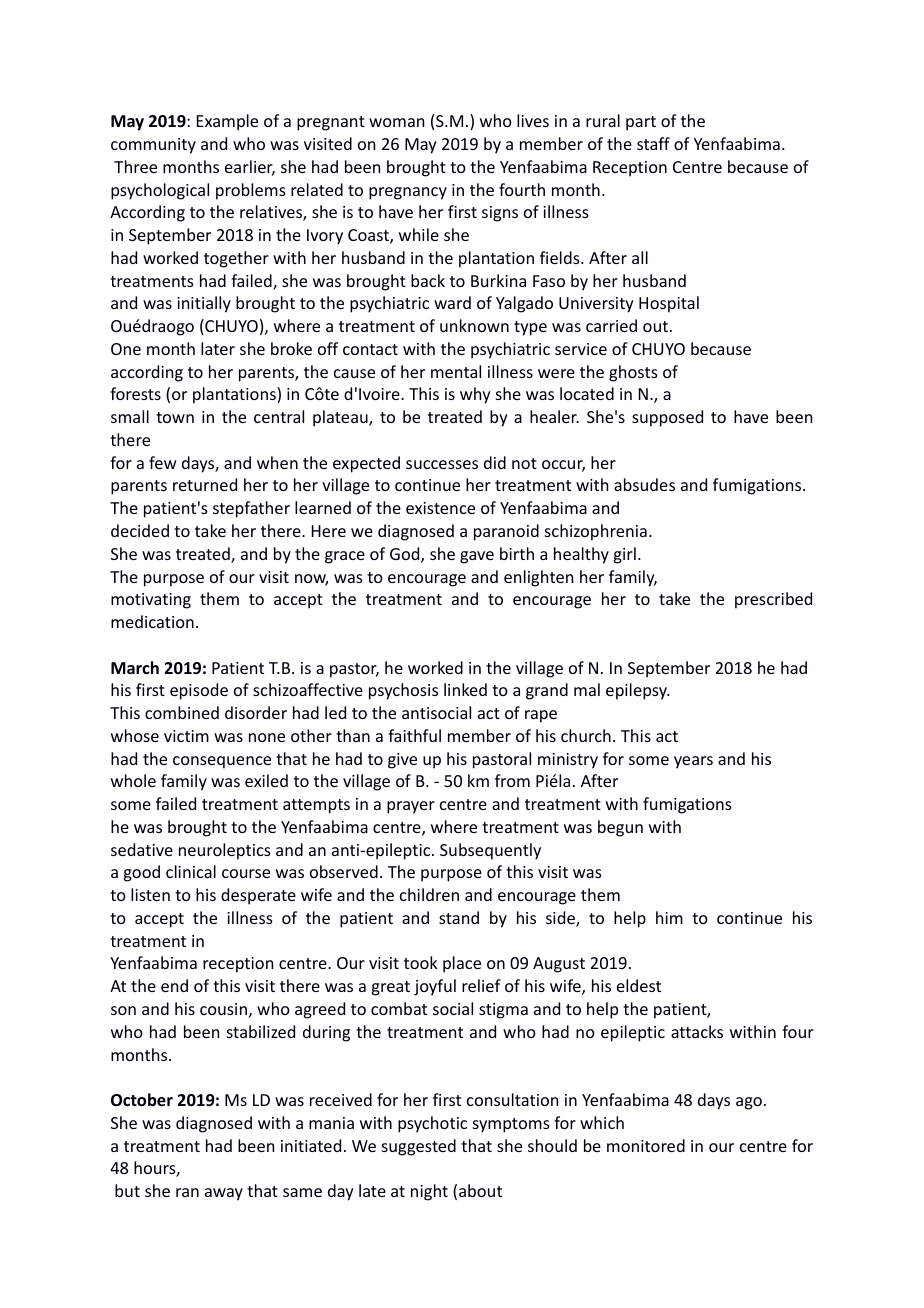  What do you see at coordinates (199, 691) in the page?
I see `episode` at bounding box center [199, 691].
